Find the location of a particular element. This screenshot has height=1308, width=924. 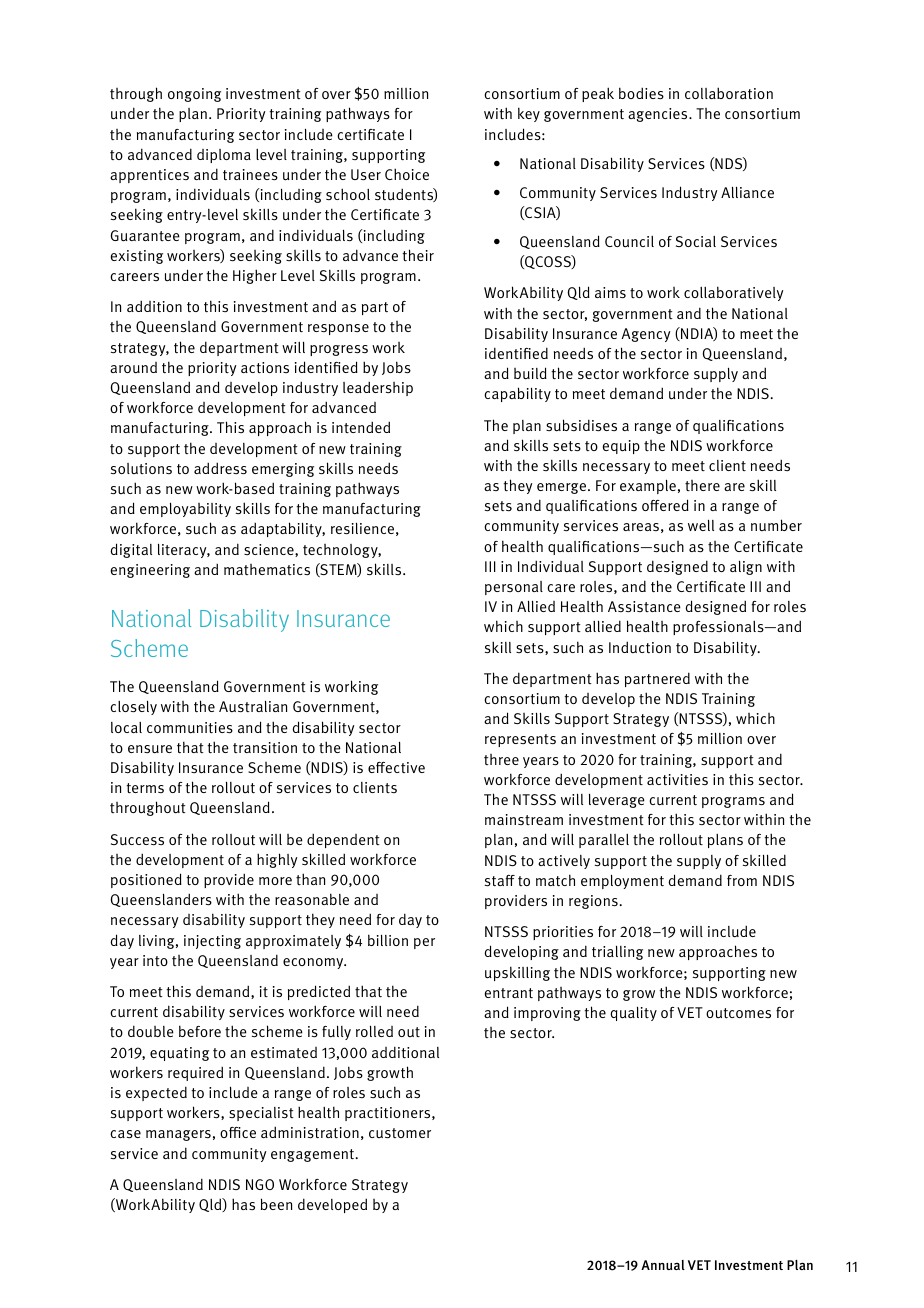

customer is located at coordinates (400, 1133).
